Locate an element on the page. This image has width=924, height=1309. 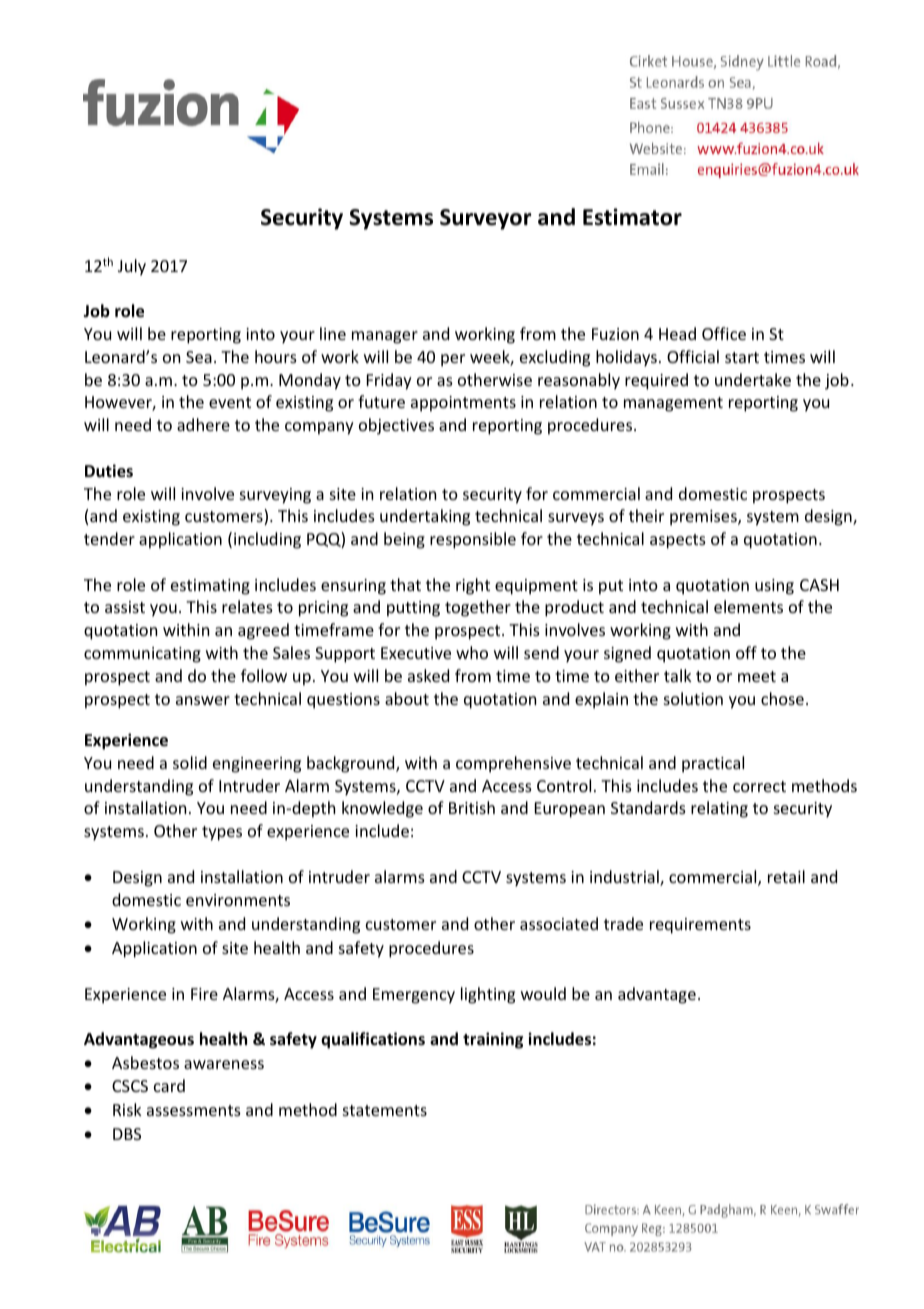
meet is located at coordinates (757, 676).
